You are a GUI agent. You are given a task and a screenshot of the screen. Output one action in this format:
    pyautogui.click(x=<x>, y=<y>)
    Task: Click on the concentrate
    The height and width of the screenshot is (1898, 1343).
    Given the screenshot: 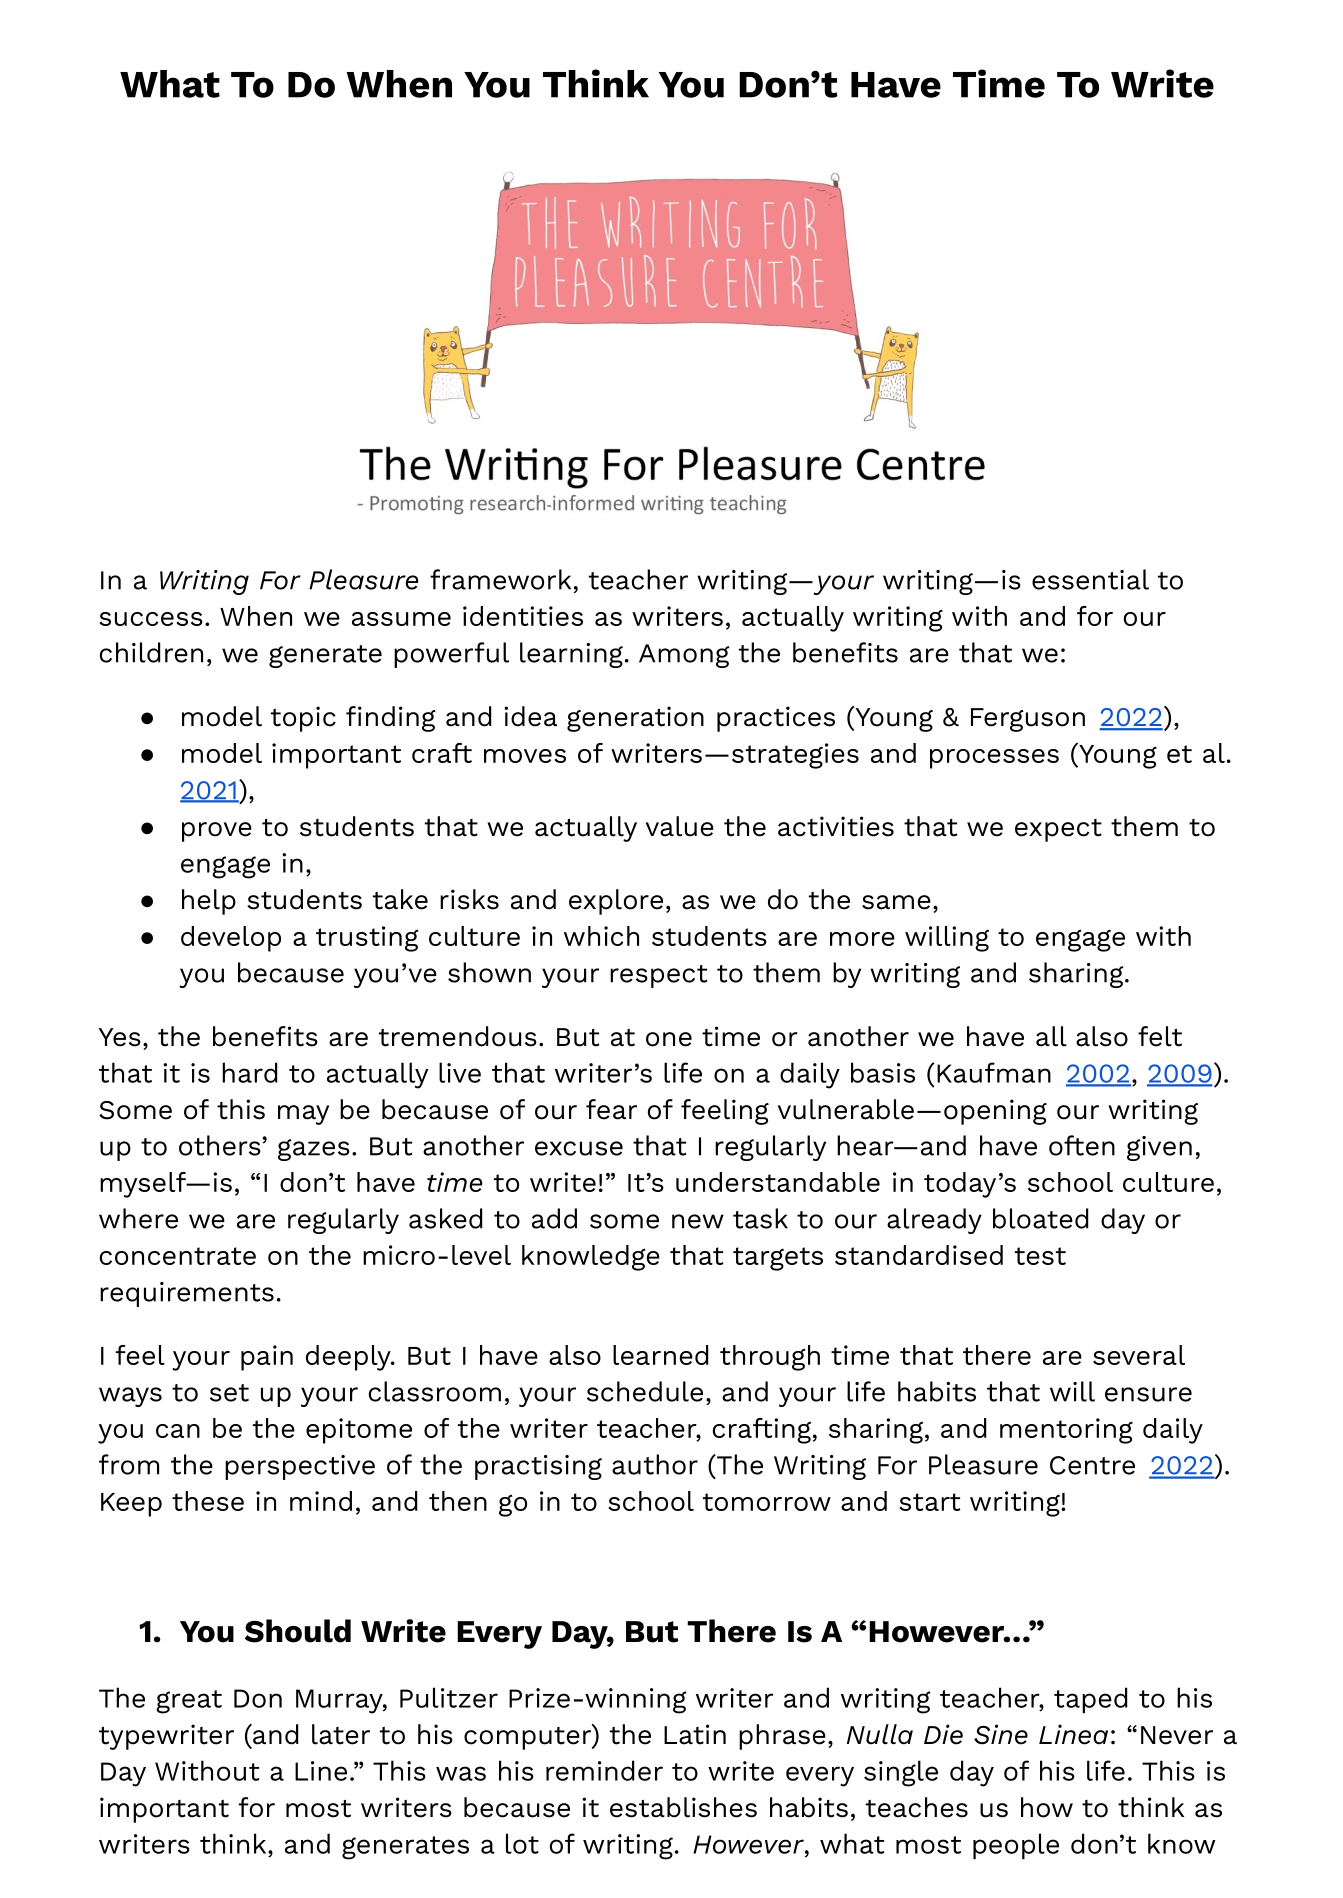 What is the action you would take?
    pyautogui.click(x=178, y=1256)
